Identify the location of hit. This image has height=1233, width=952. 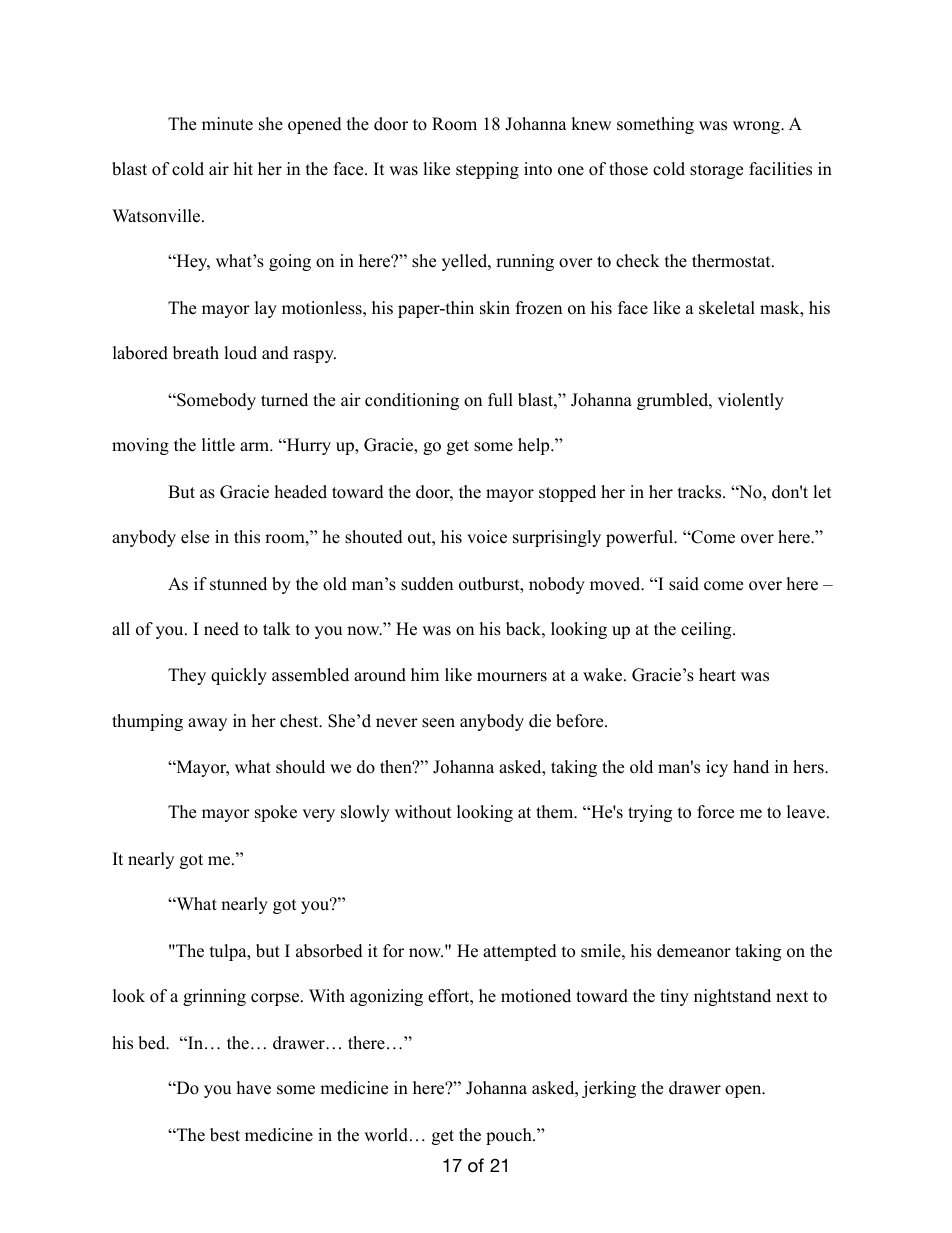
(243, 168).
